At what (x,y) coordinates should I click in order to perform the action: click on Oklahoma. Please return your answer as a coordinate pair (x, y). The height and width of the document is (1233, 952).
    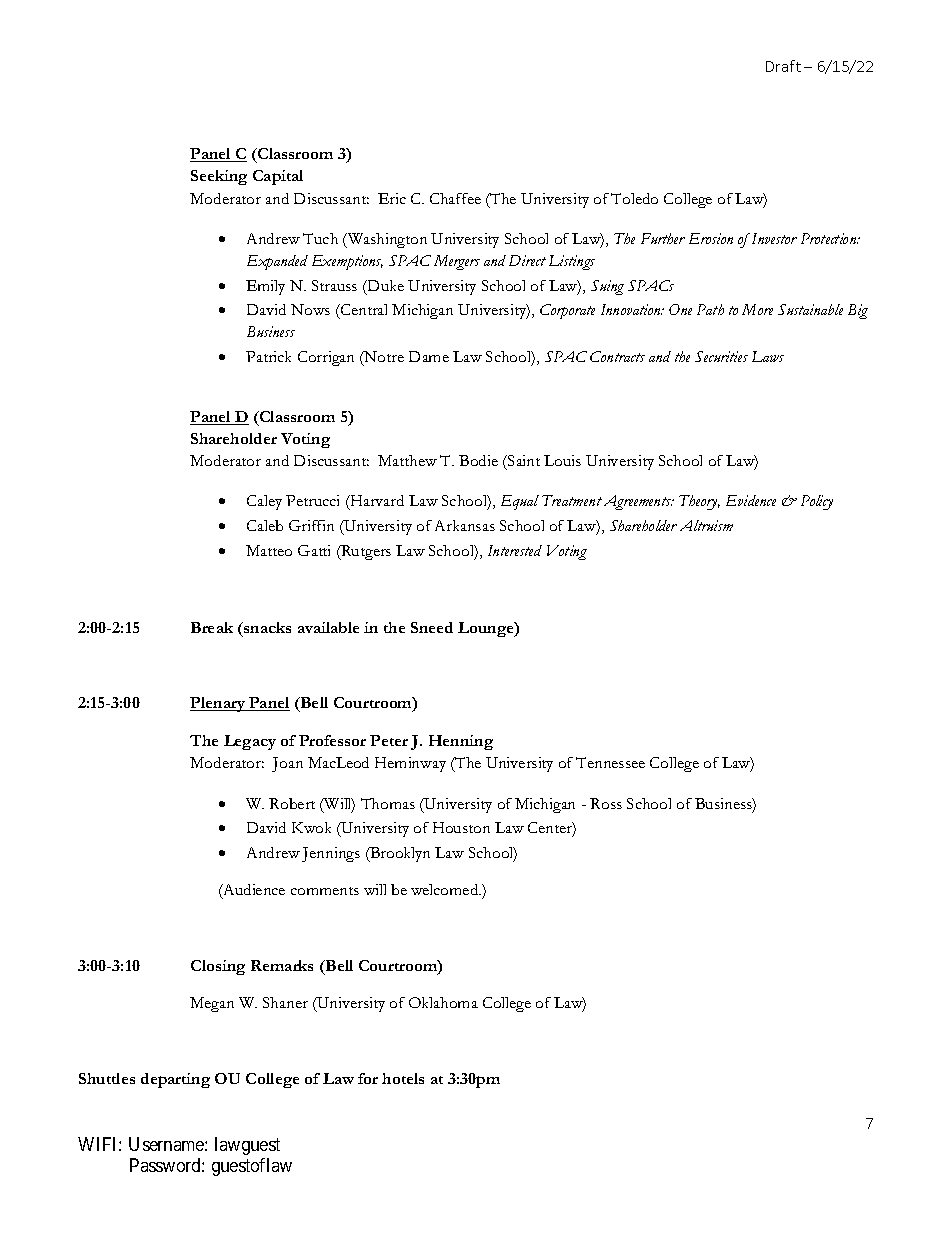
    Looking at the image, I should click on (443, 1002).
